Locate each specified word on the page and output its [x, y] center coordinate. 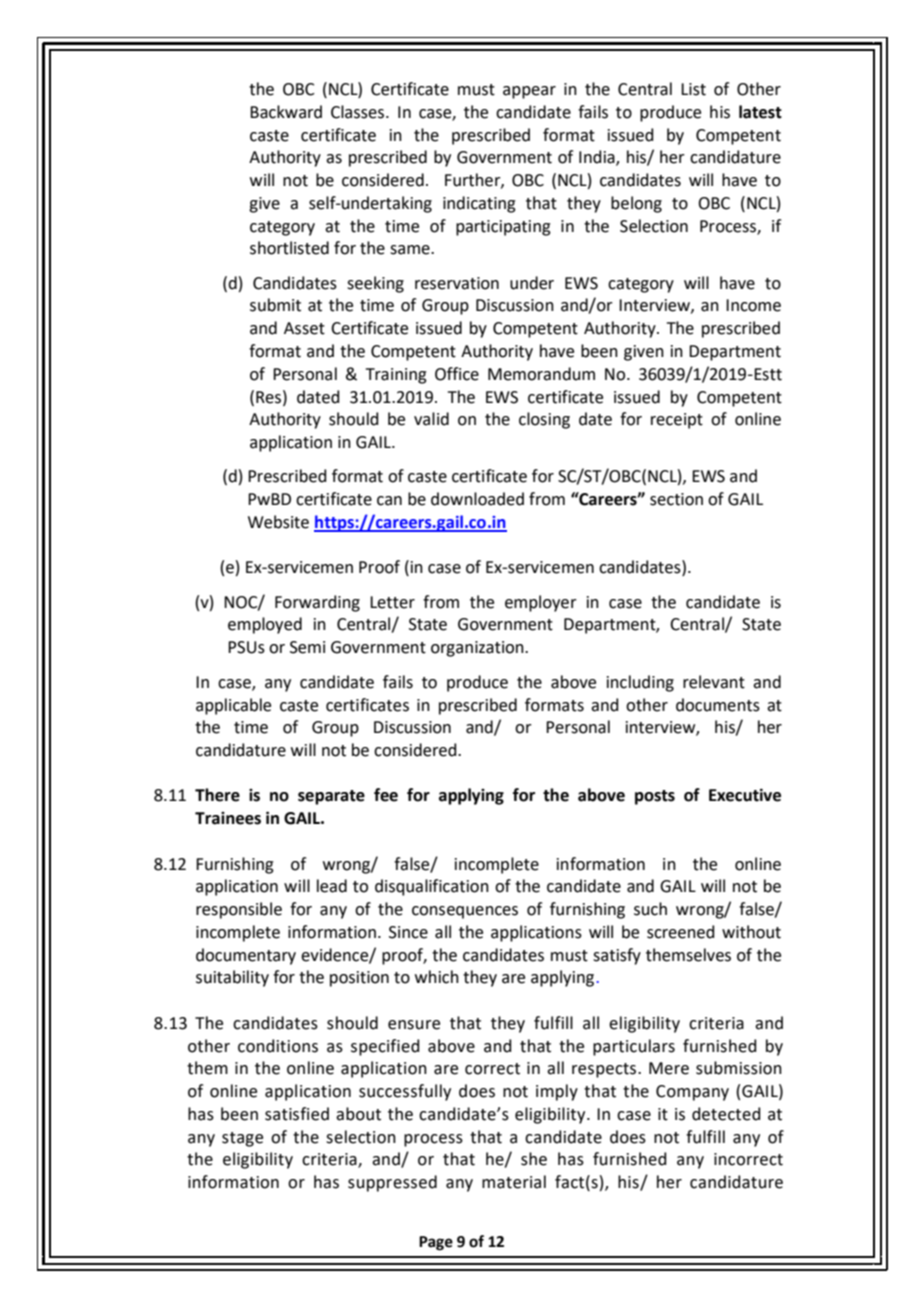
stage [242, 1139]
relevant [714, 682]
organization [478, 649]
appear [529, 92]
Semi [307, 647]
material [514, 1182]
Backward [286, 112]
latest [760, 112]
